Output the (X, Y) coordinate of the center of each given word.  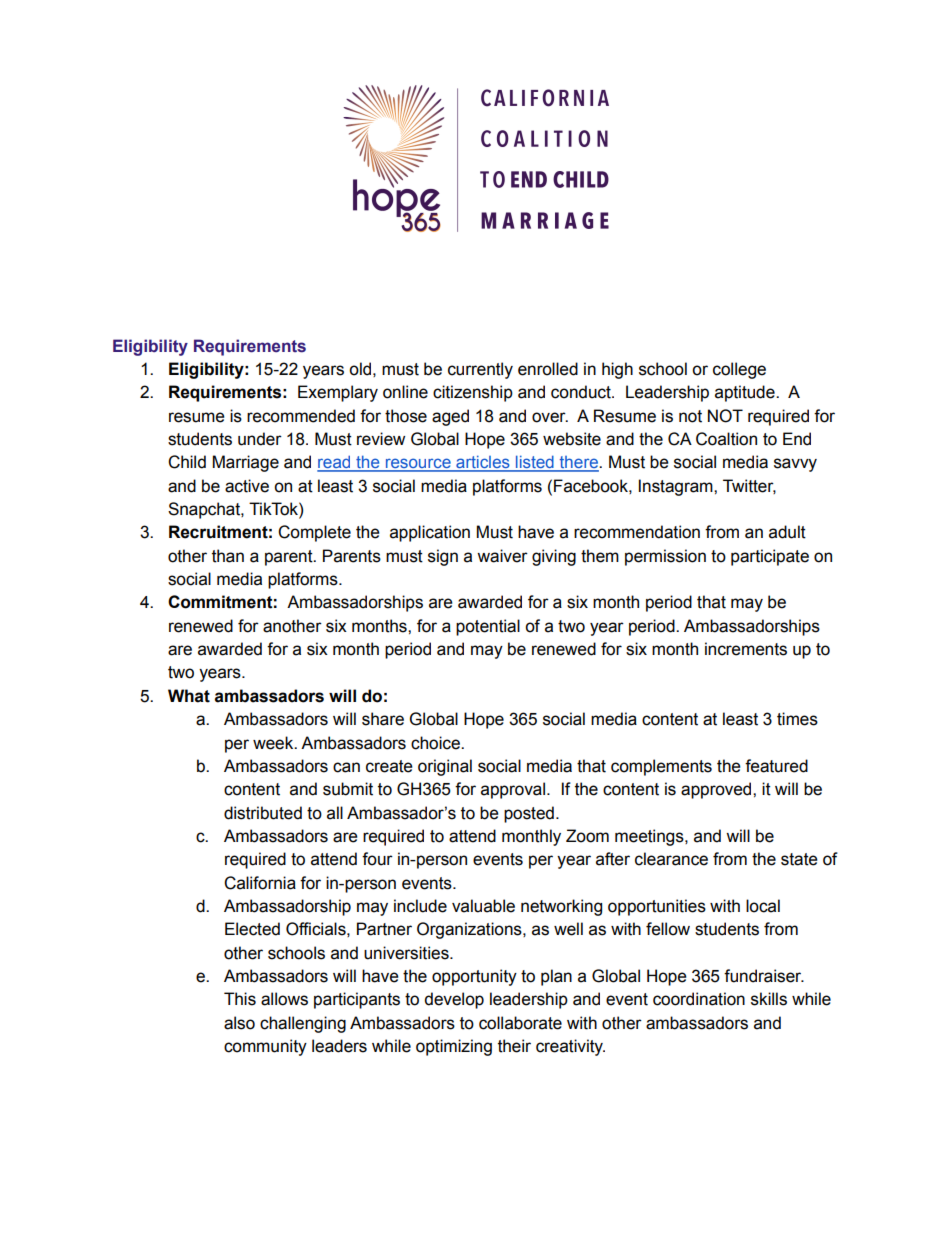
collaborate (520, 1023)
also (239, 1023)
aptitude (746, 393)
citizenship (473, 393)
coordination (699, 999)
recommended (301, 416)
